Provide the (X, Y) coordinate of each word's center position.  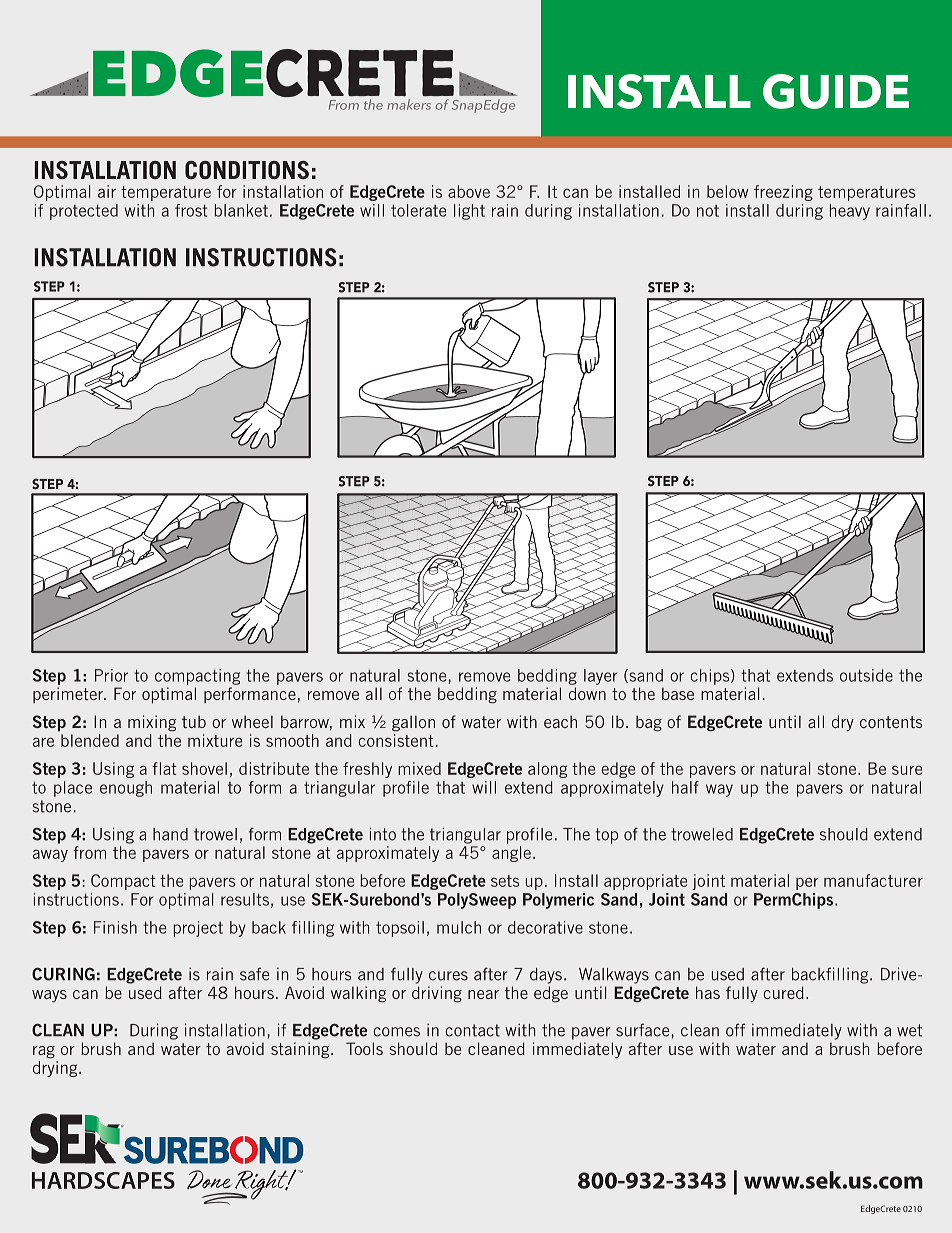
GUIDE (836, 91)
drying (56, 1069)
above (469, 191)
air (107, 191)
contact (472, 1030)
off (735, 1030)
